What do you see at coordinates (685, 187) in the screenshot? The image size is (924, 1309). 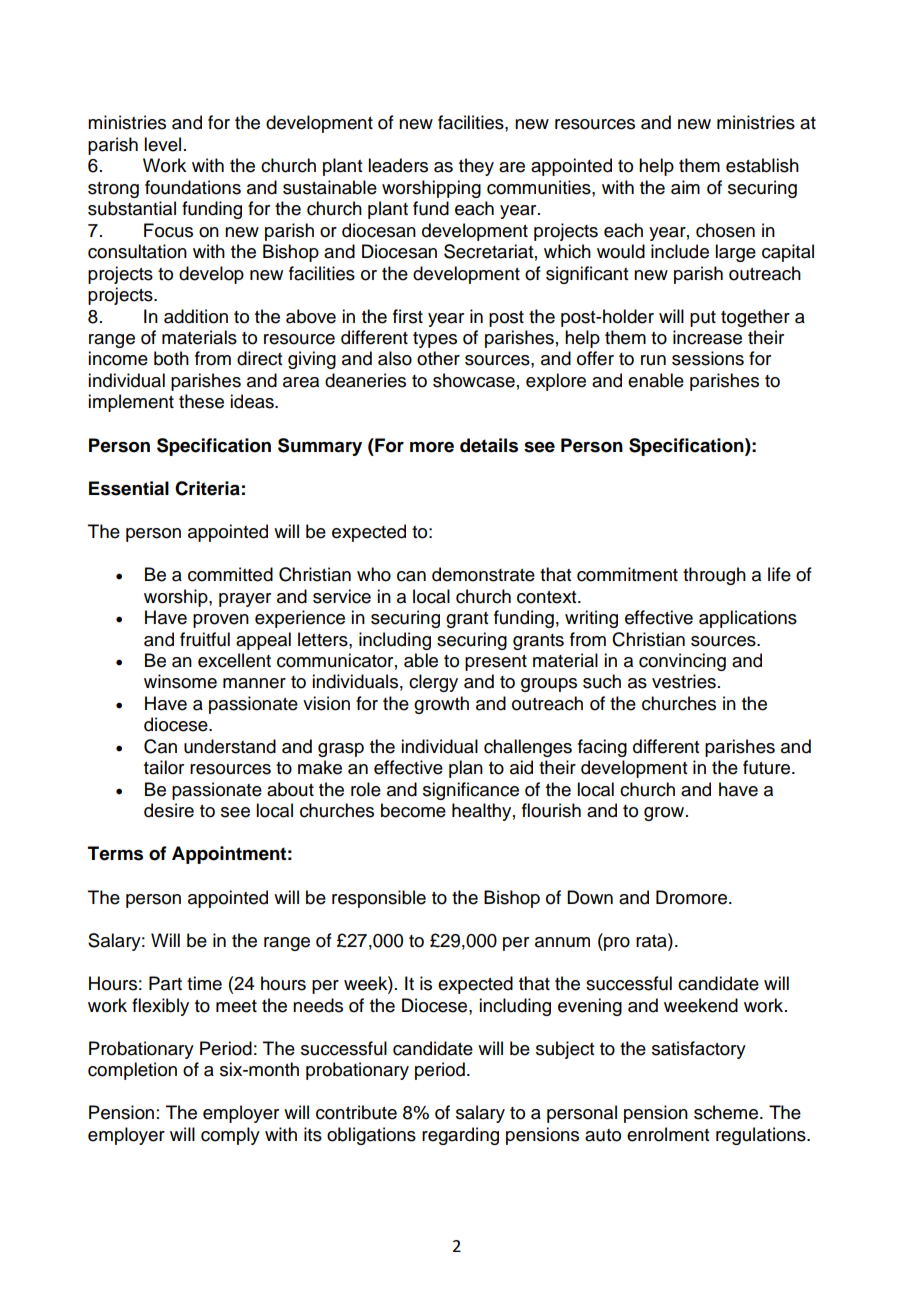 I see `aim` at bounding box center [685, 187].
